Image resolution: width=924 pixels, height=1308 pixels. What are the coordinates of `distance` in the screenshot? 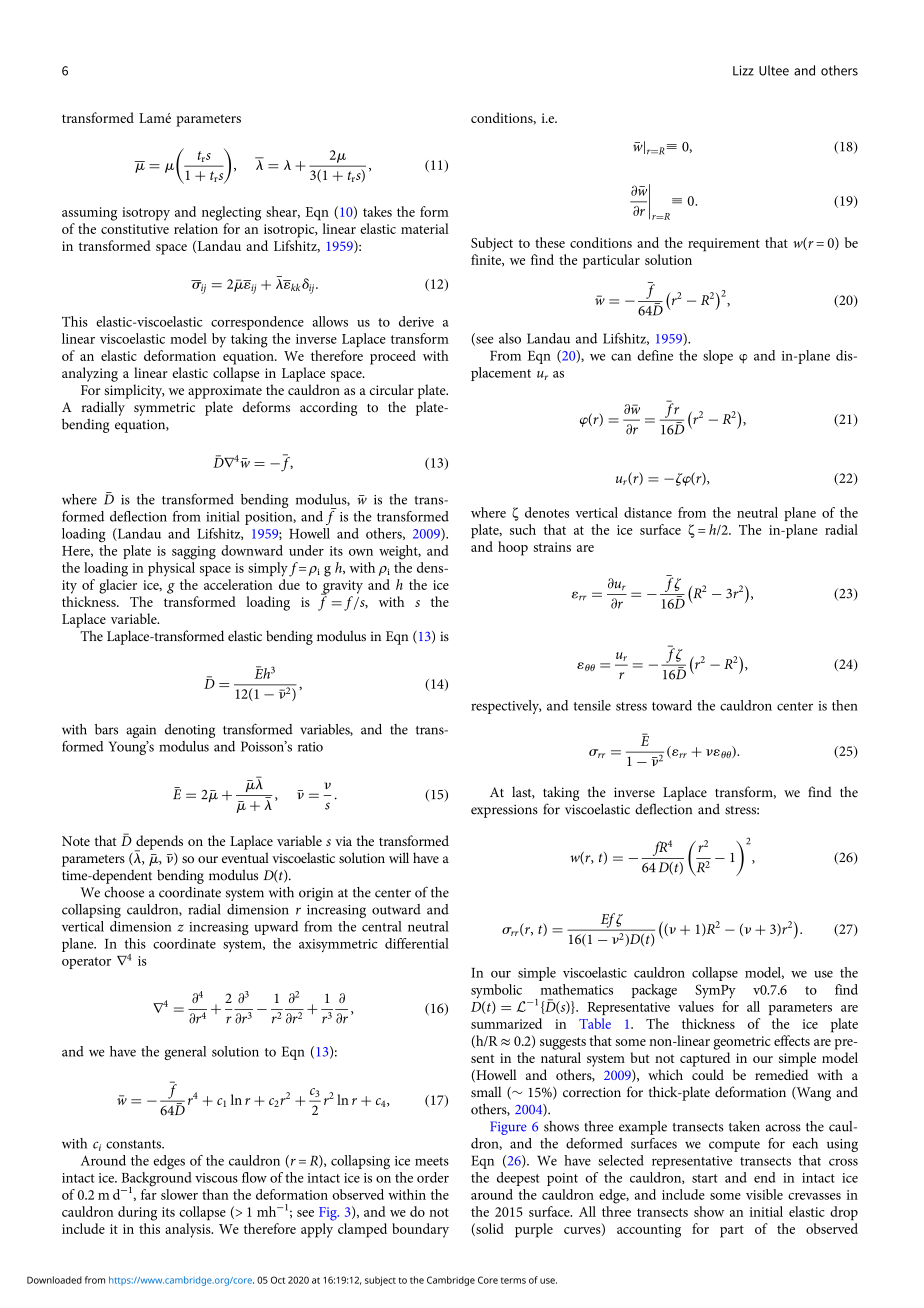 It's located at (648, 512).
